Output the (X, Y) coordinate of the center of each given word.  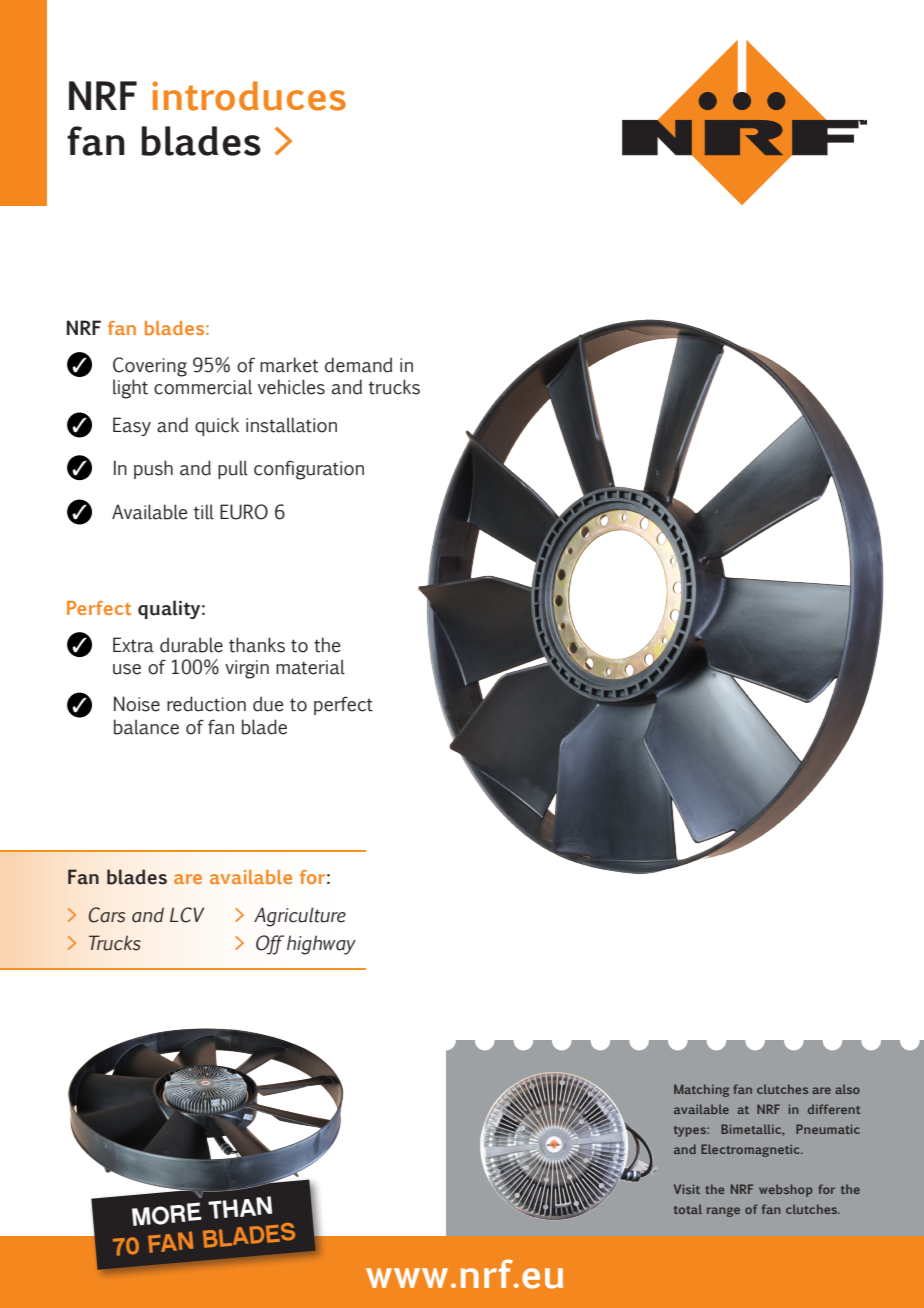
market (289, 365)
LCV (187, 915)
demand (358, 365)
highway (321, 945)
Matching (701, 1090)
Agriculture (300, 917)
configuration (309, 470)
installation (291, 425)
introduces (249, 96)
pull (233, 469)
